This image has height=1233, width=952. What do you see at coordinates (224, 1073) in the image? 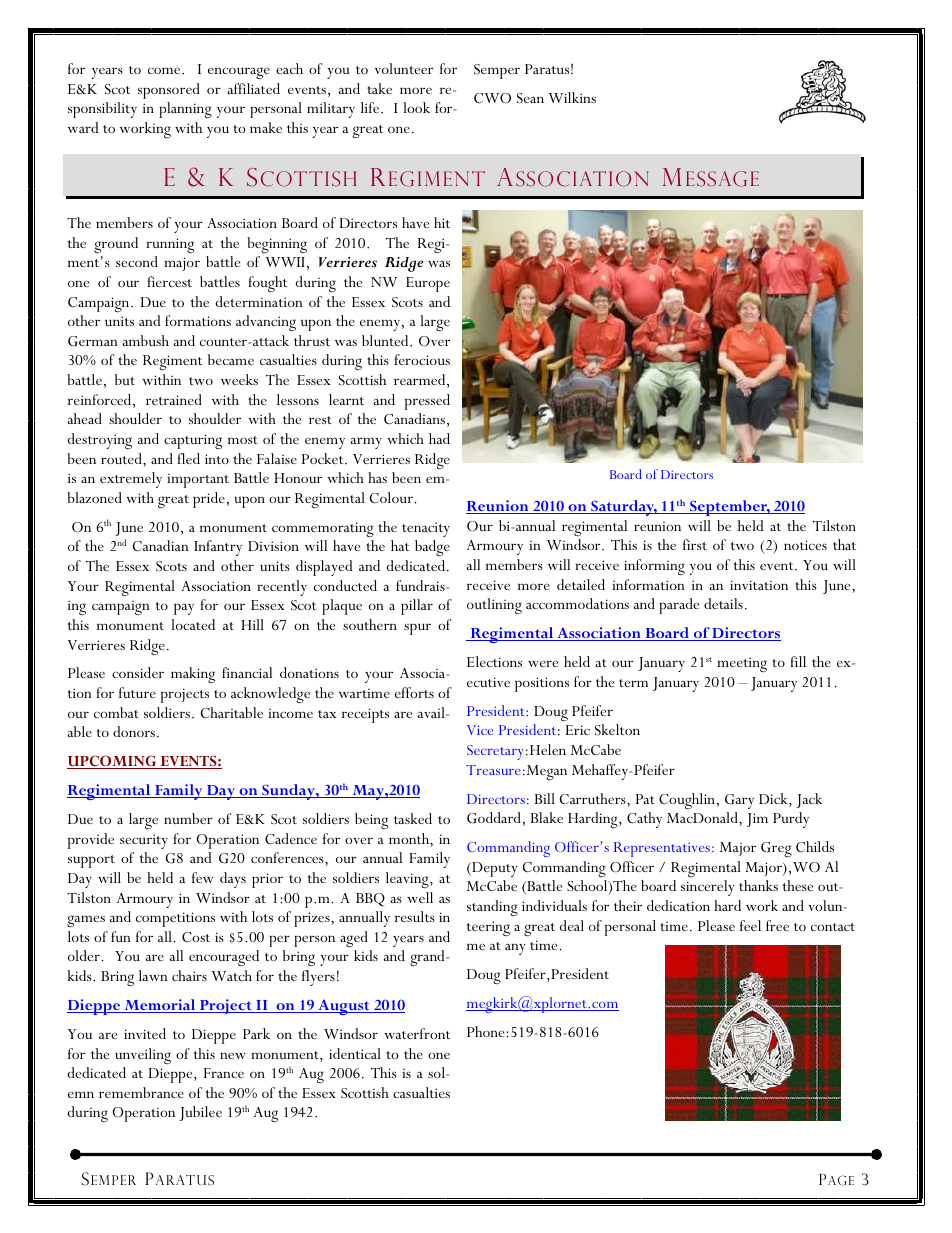
I see `France` at bounding box center [224, 1073].
